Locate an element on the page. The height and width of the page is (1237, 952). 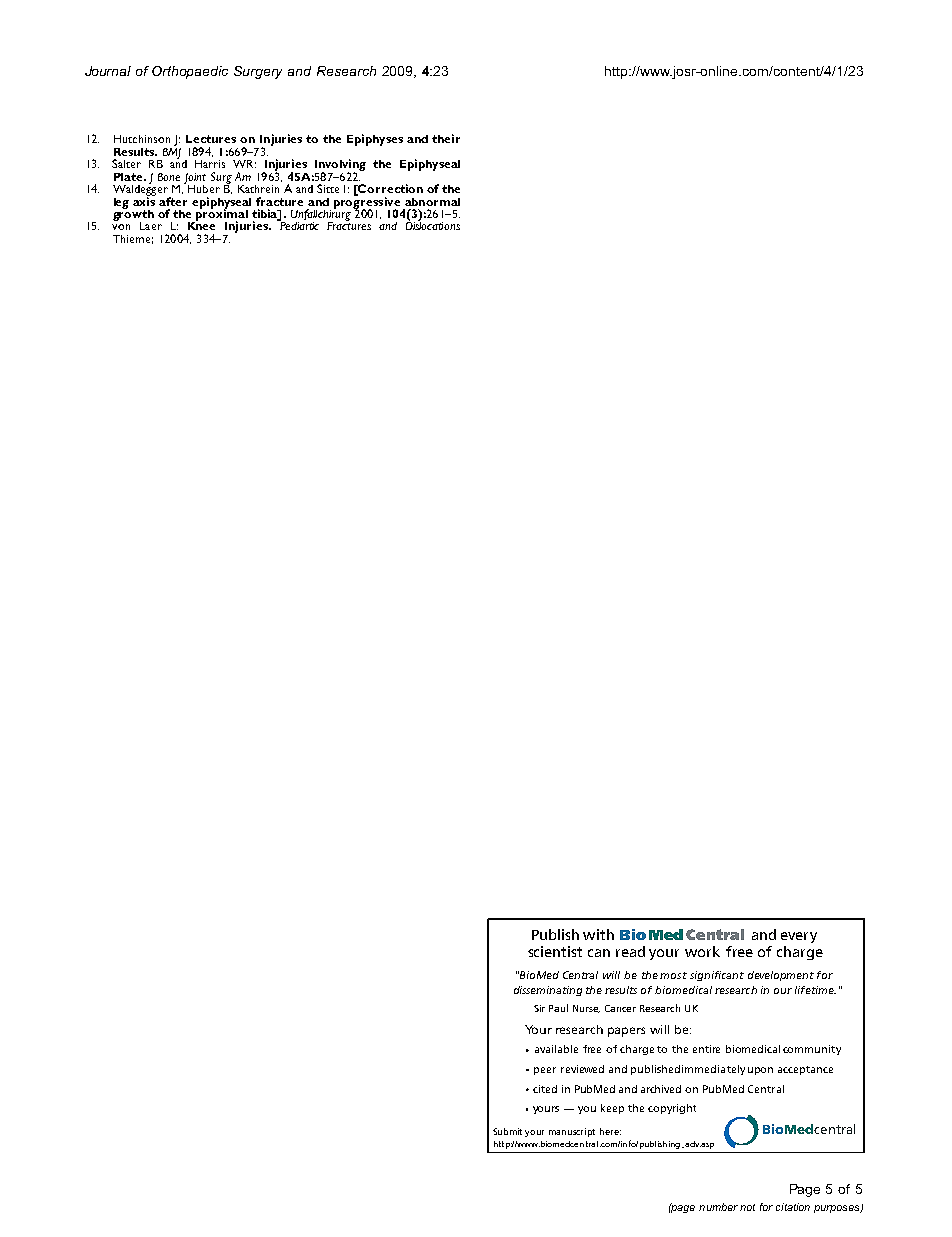
abnormal is located at coordinates (432, 202).
